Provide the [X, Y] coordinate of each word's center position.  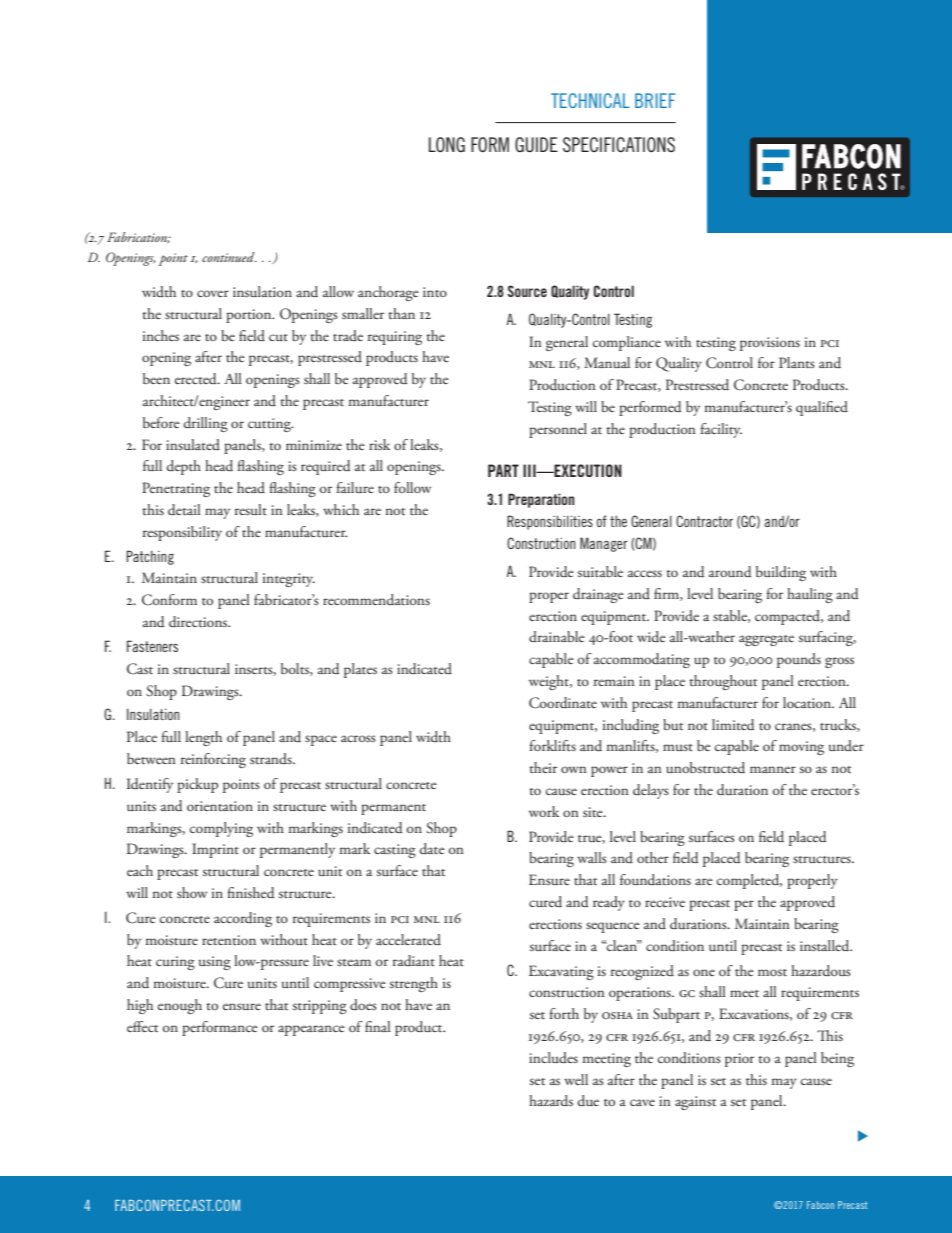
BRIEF [655, 100]
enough [180, 1006]
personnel [558, 430]
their [543, 767]
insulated [193, 444]
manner [773, 769]
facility [721, 430]
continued [229, 257]
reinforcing [213, 760]
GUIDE [536, 144]
